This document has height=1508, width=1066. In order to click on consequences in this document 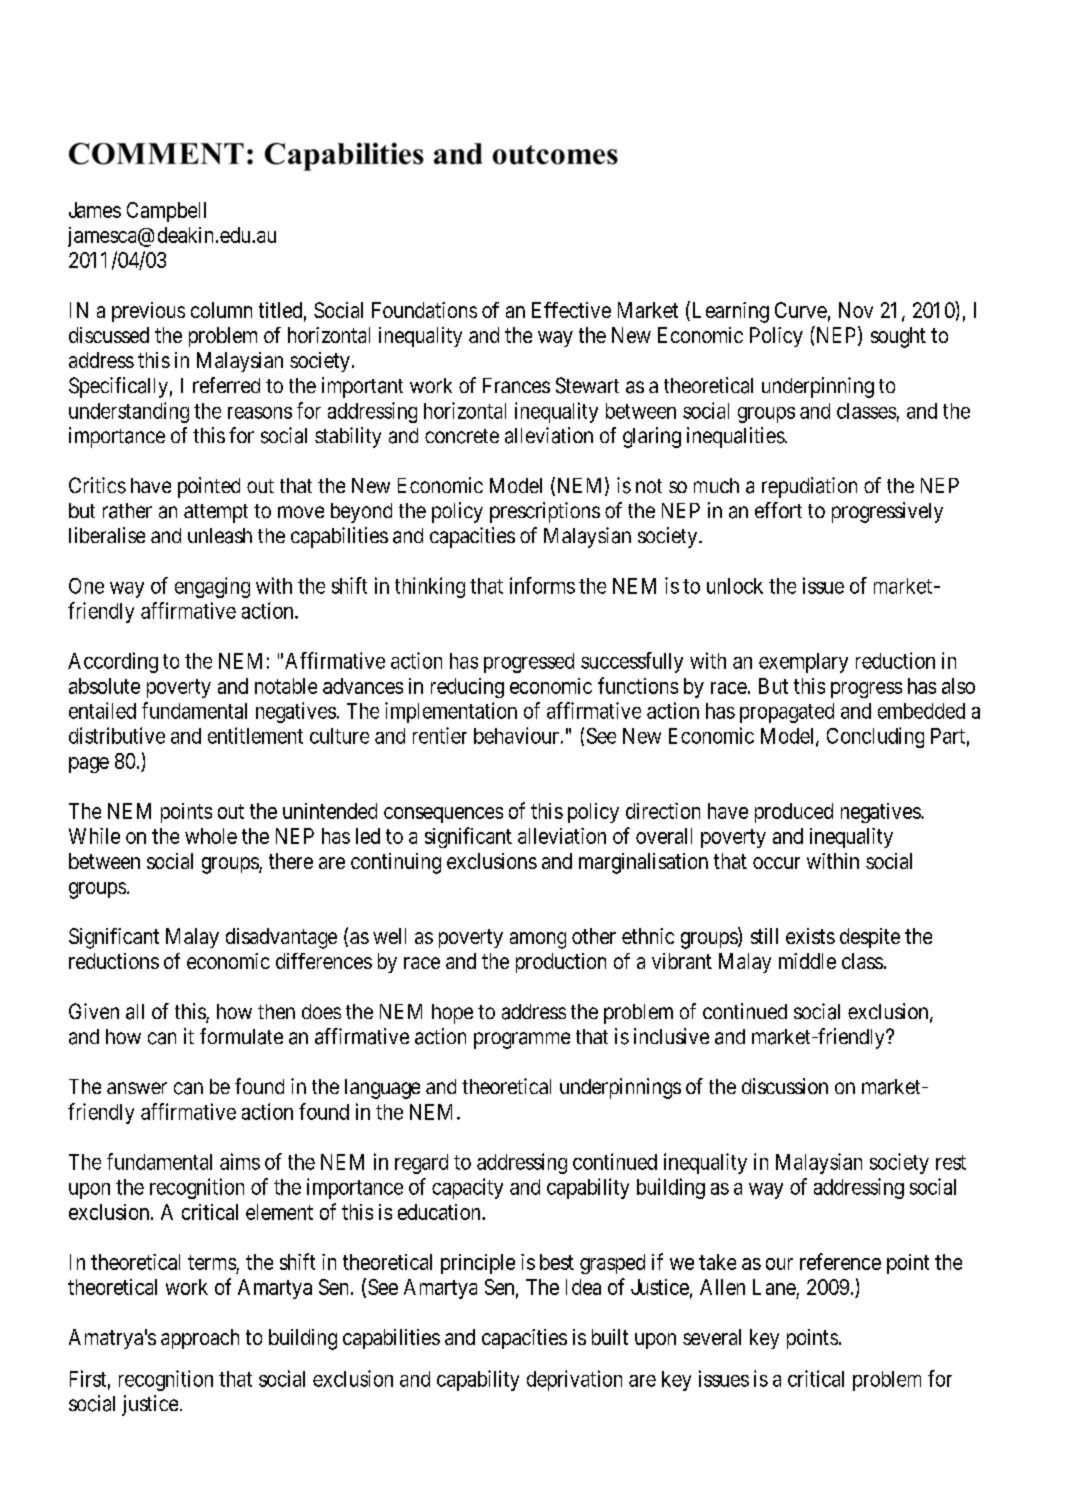, I will do `click(443, 815)`.
